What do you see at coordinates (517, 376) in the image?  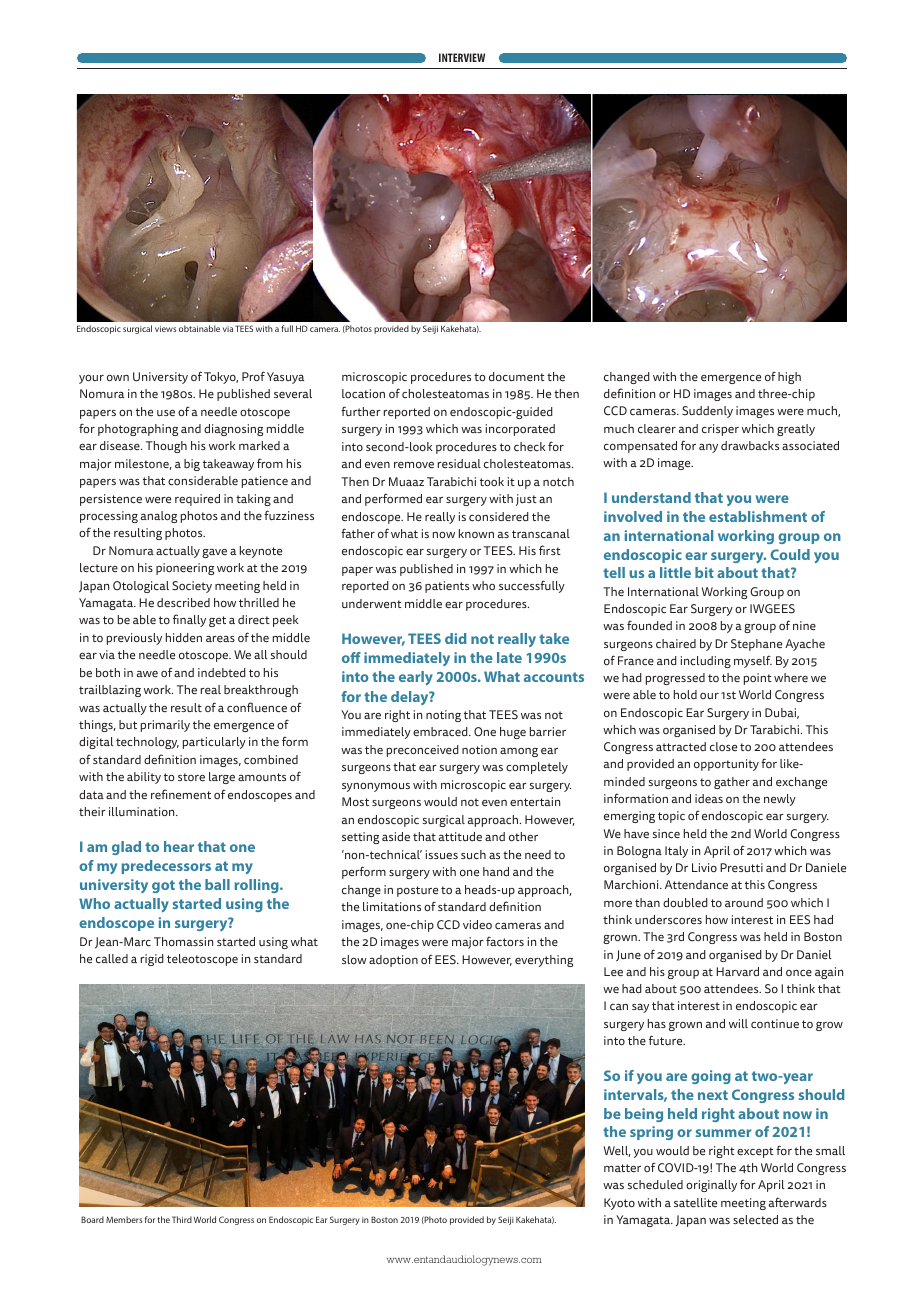 I see `document` at bounding box center [517, 376].
